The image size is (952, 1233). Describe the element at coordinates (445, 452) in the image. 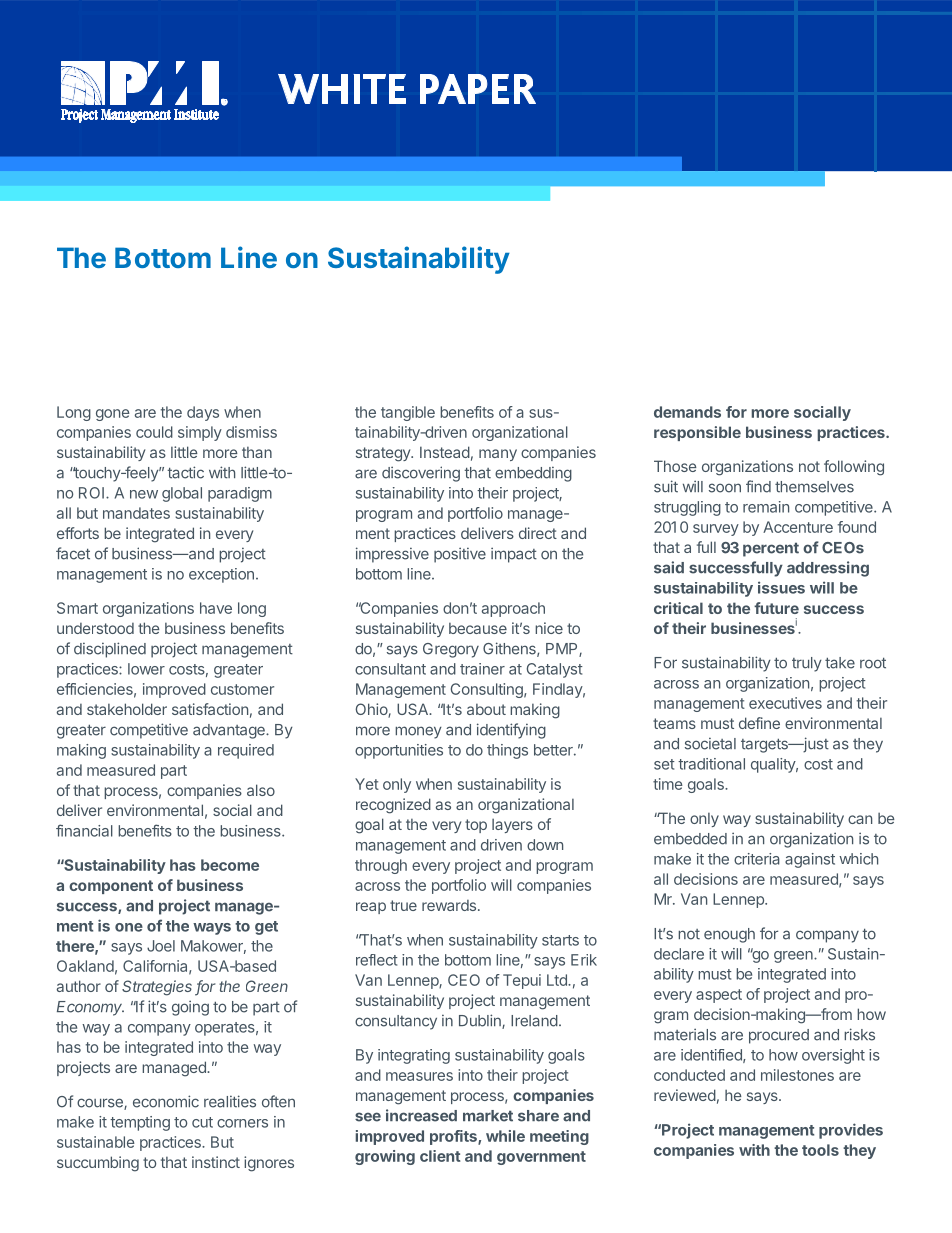

I see `Instead` at that location.
